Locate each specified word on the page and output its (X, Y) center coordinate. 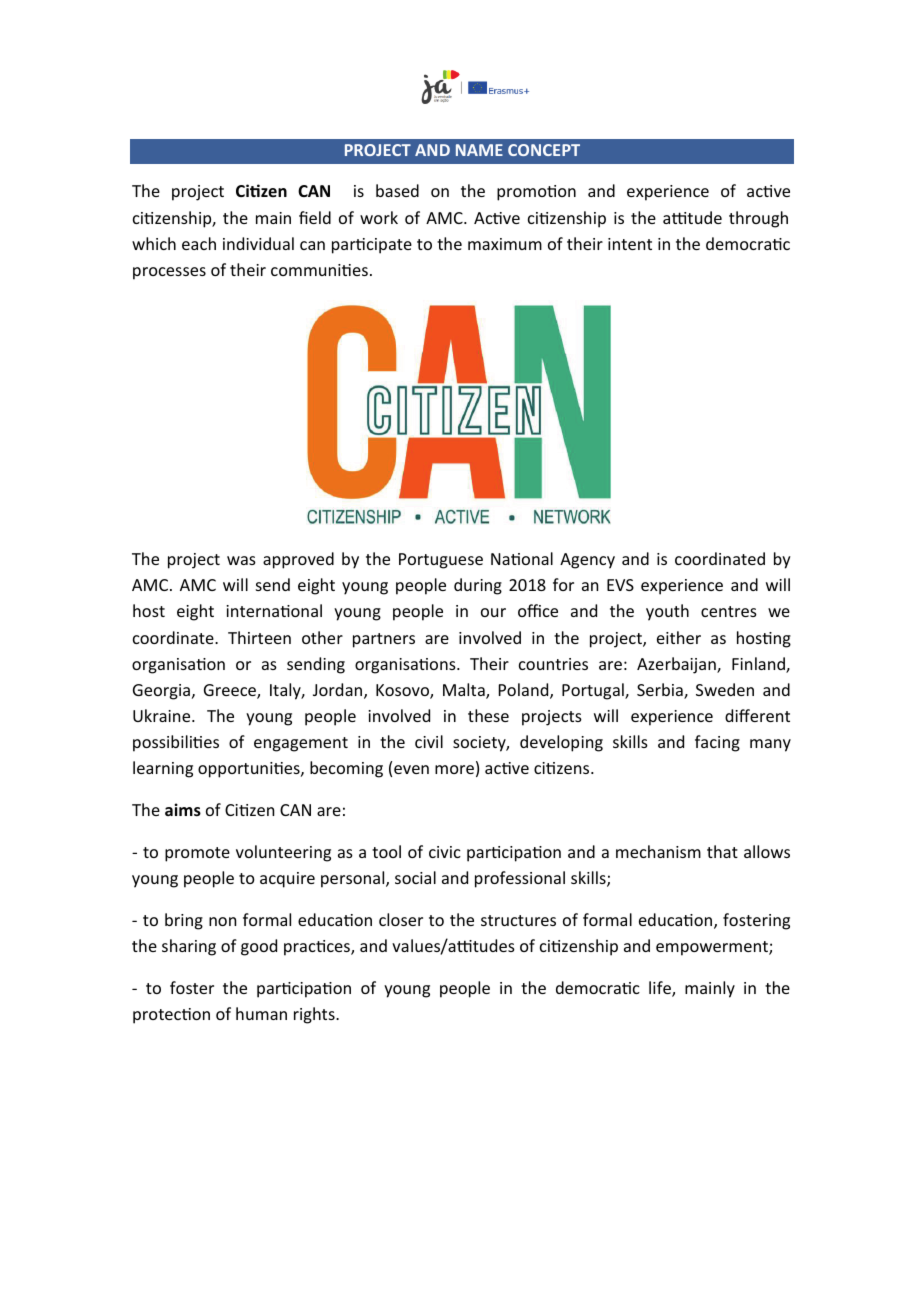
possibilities (176, 743)
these (488, 715)
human (261, 1013)
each (199, 243)
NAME (479, 150)
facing (717, 743)
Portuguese (441, 561)
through (758, 219)
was (241, 560)
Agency (587, 561)
